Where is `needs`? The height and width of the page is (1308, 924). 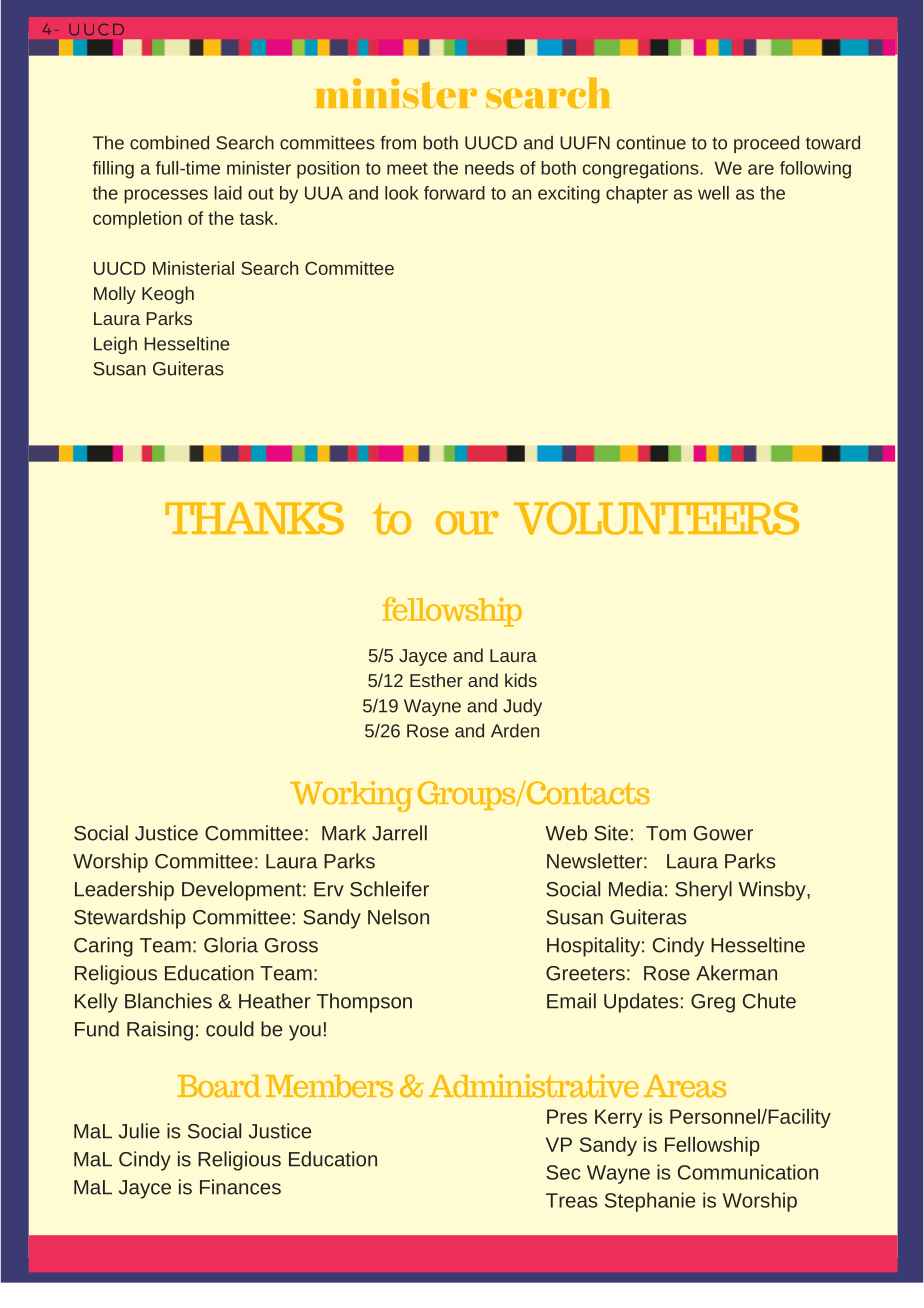
needs is located at coordinates (489, 168).
